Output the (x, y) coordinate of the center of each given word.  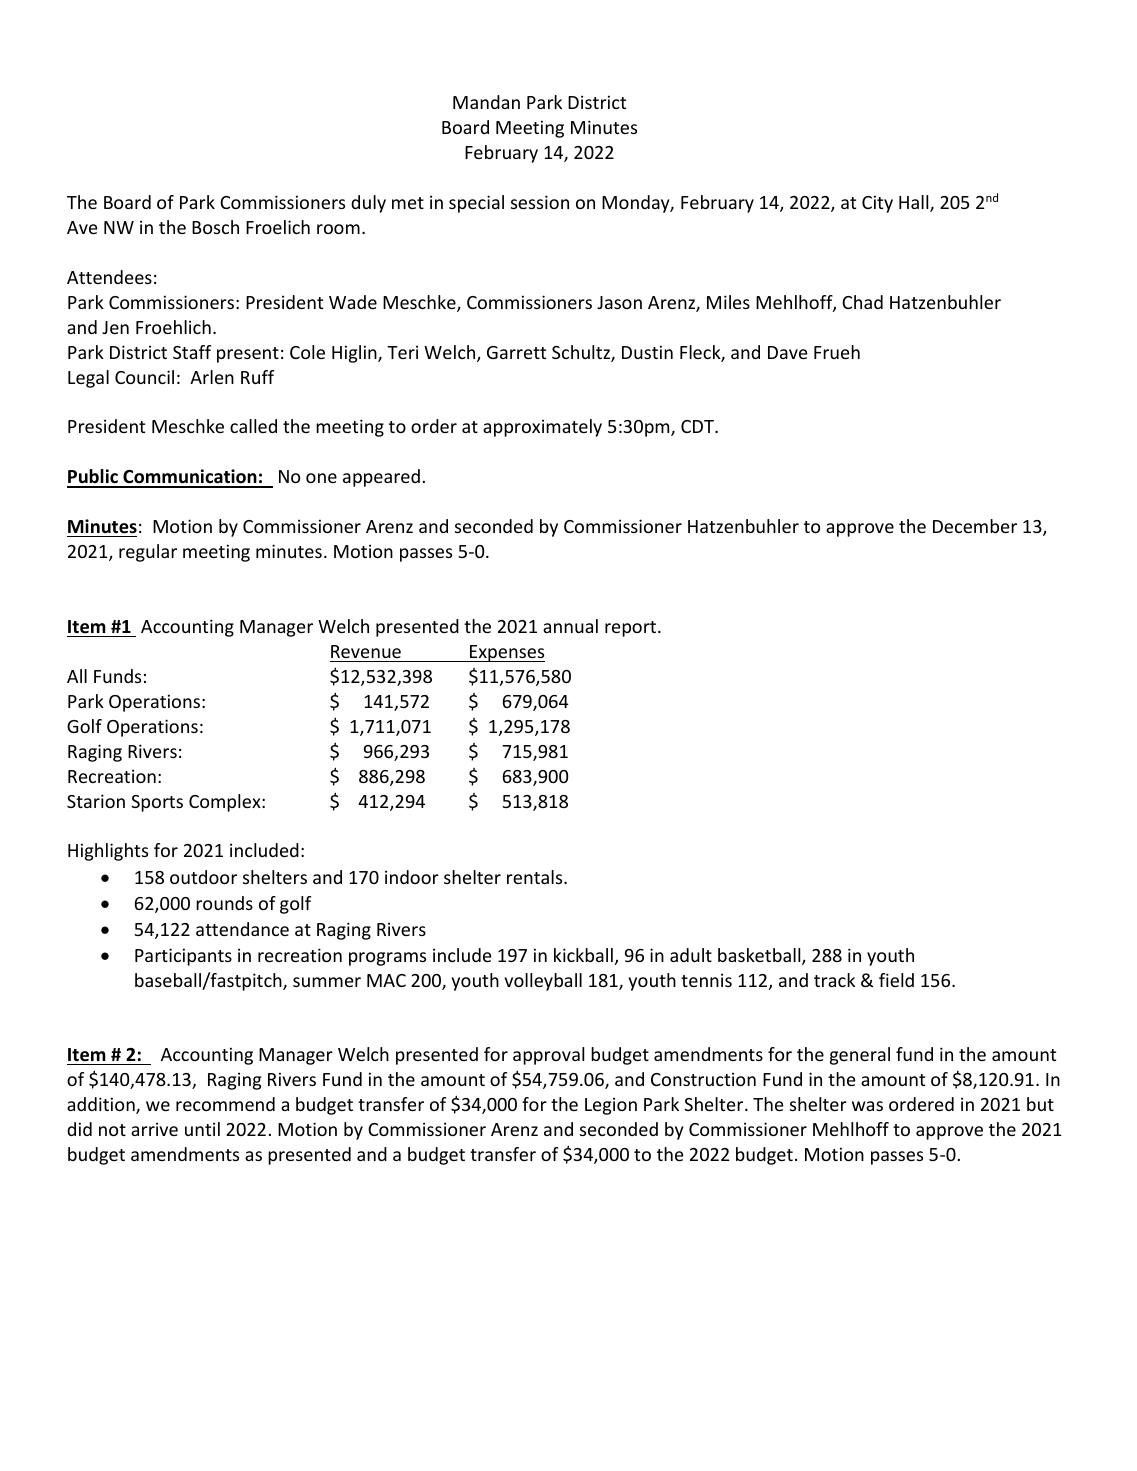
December (975, 526)
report (632, 629)
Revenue (366, 651)
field (896, 980)
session (540, 202)
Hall (915, 203)
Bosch (215, 227)
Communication (190, 478)
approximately (542, 428)
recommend (225, 1104)
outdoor (203, 877)
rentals (536, 877)
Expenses (506, 653)
